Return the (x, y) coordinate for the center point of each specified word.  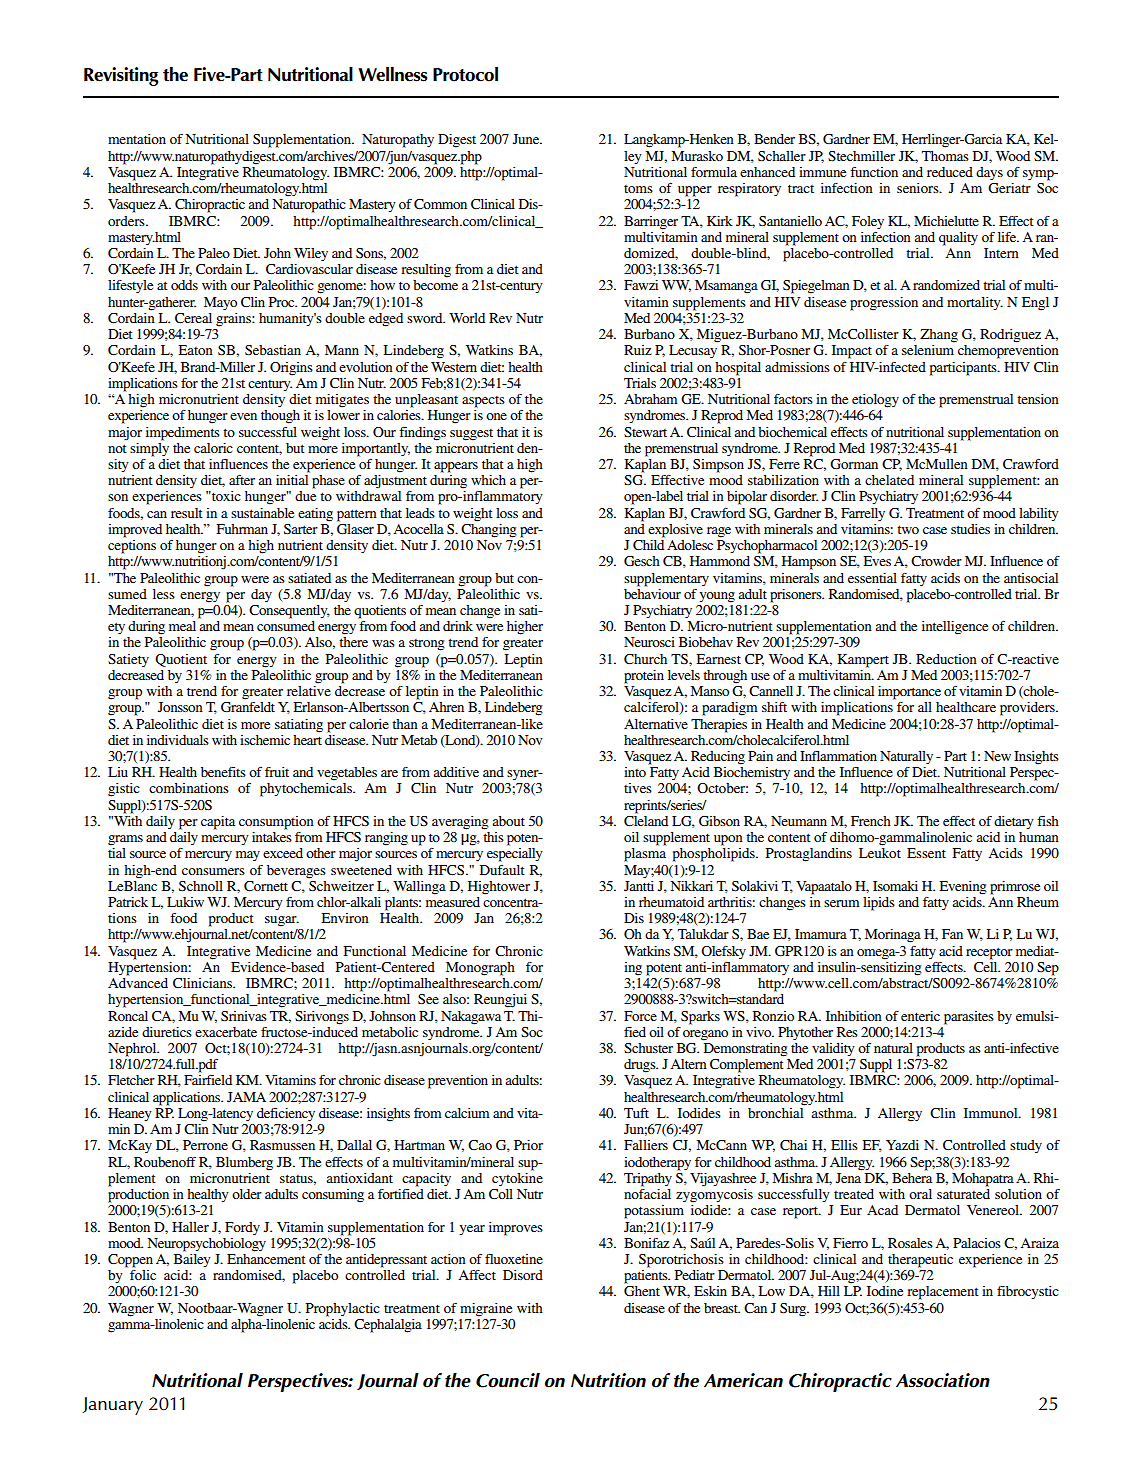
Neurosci (649, 642)
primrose (1015, 888)
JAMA (246, 1097)
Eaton (195, 350)
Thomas (945, 156)
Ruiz (638, 350)
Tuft (636, 1113)
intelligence (955, 628)
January (113, 1406)
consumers (213, 871)
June (527, 139)
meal (182, 626)
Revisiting (121, 76)
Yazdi (902, 1145)
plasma (645, 855)
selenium (928, 350)
